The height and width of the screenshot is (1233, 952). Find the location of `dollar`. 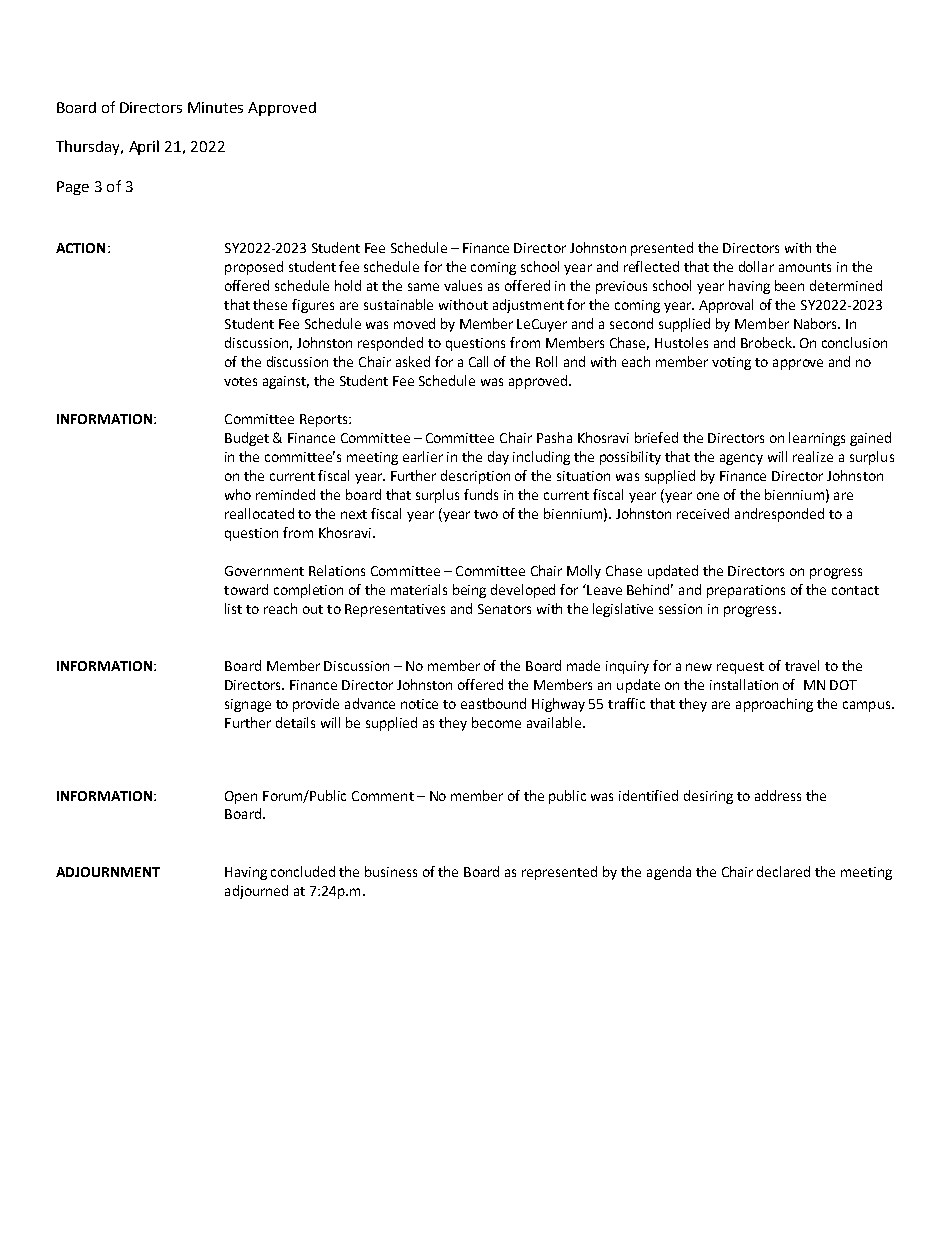

dollar is located at coordinates (756, 266).
